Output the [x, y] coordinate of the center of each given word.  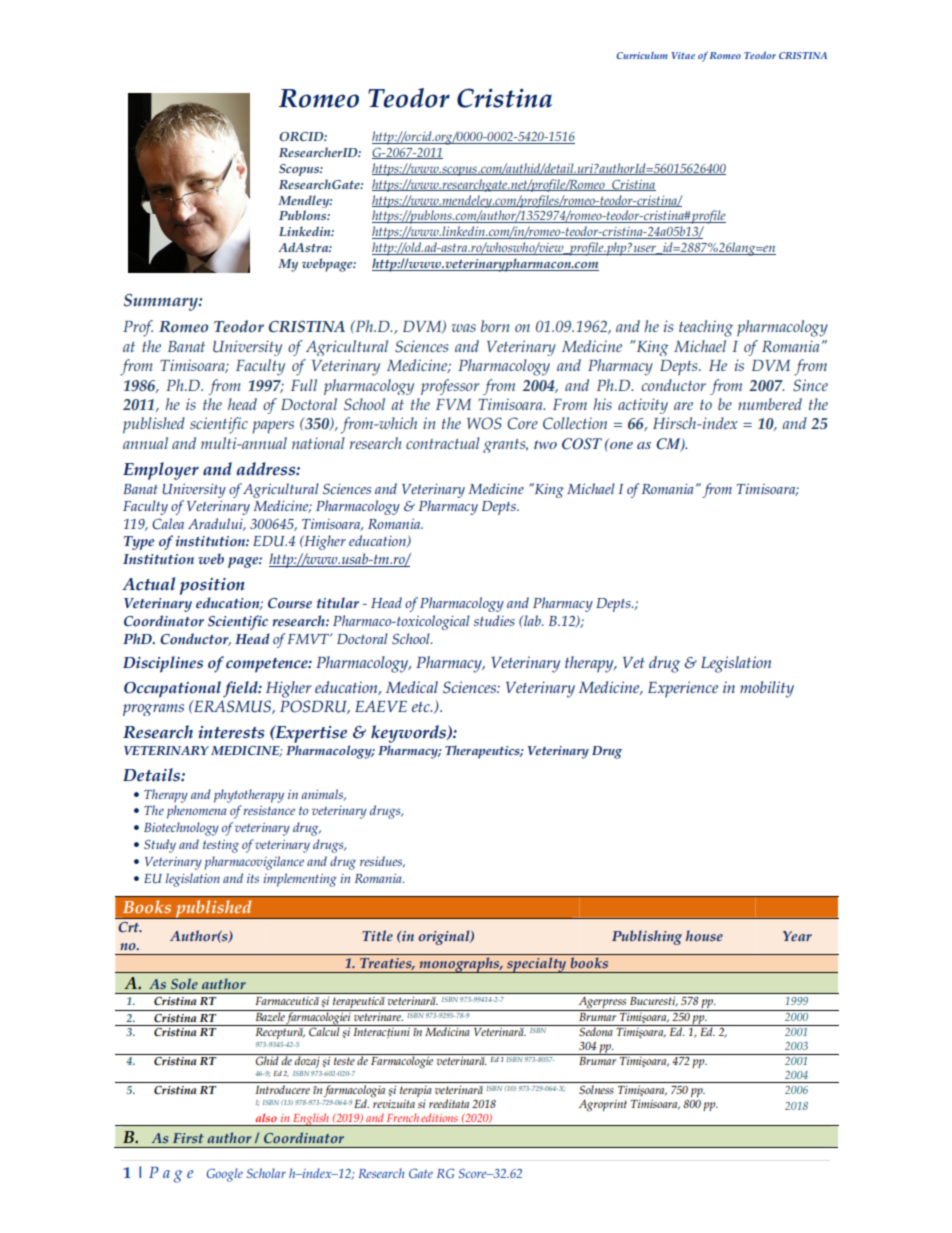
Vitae [683, 55]
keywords [409, 735]
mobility [767, 689]
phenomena [197, 812]
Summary [162, 302]
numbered [770, 404]
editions [439, 1117]
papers [273, 427]
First [188, 1138]
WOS [484, 423]
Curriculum [642, 55]
